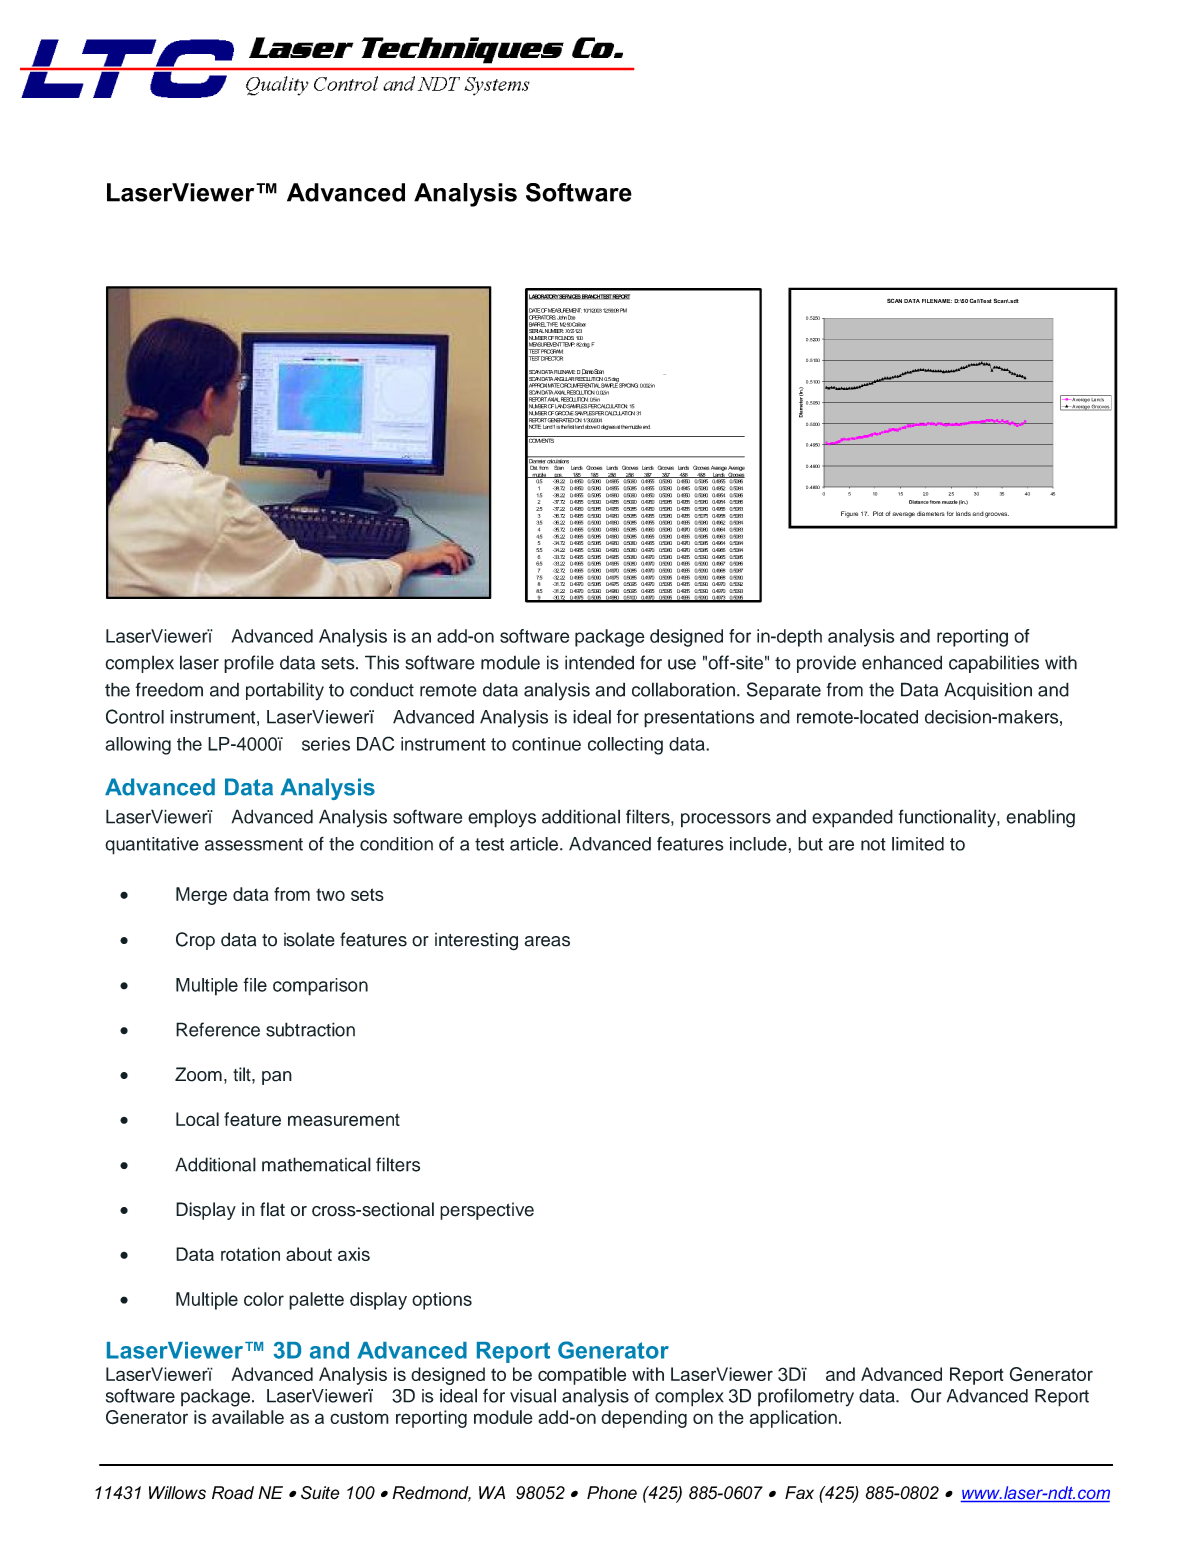 The width and height of the screenshot is (1191, 1541). I want to click on Plot, so click(878, 513).
